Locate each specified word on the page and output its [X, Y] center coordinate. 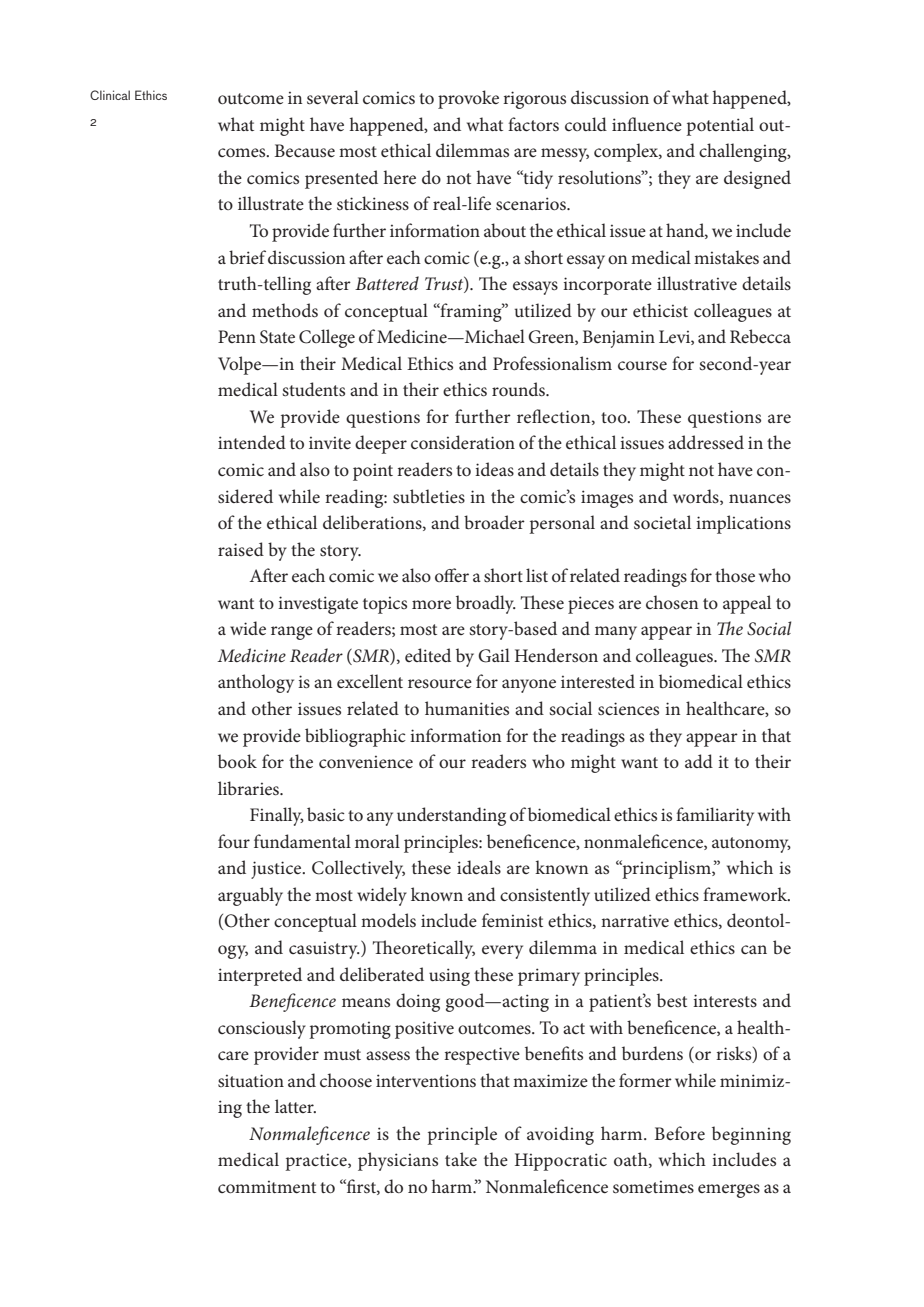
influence [647, 124]
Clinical [110, 95]
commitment [267, 1187]
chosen [672, 602]
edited [428, 655]
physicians [398, 1161]
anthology [256, 683]
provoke [468, 99]
